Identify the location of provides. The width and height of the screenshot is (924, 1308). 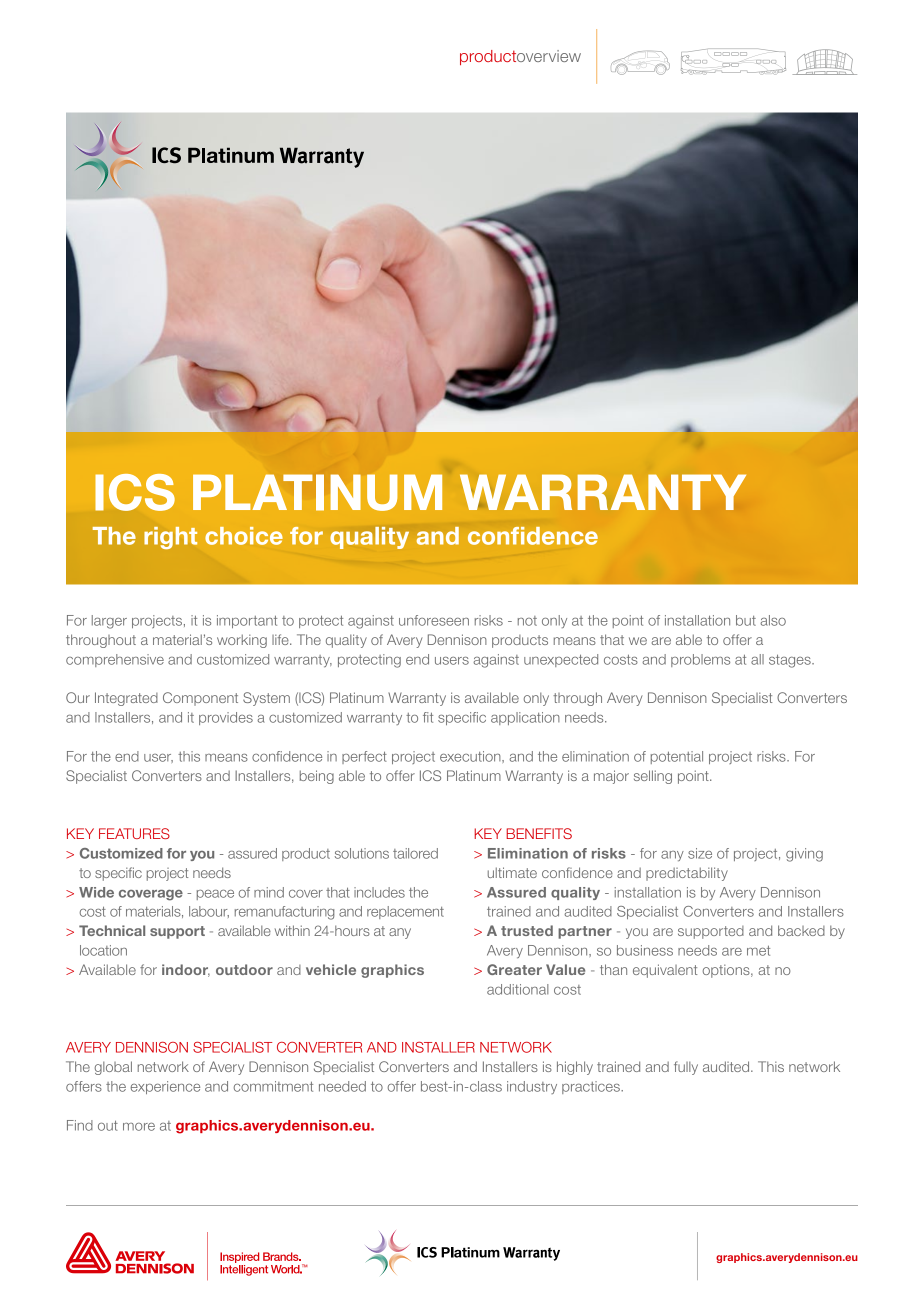
(226, 718).
